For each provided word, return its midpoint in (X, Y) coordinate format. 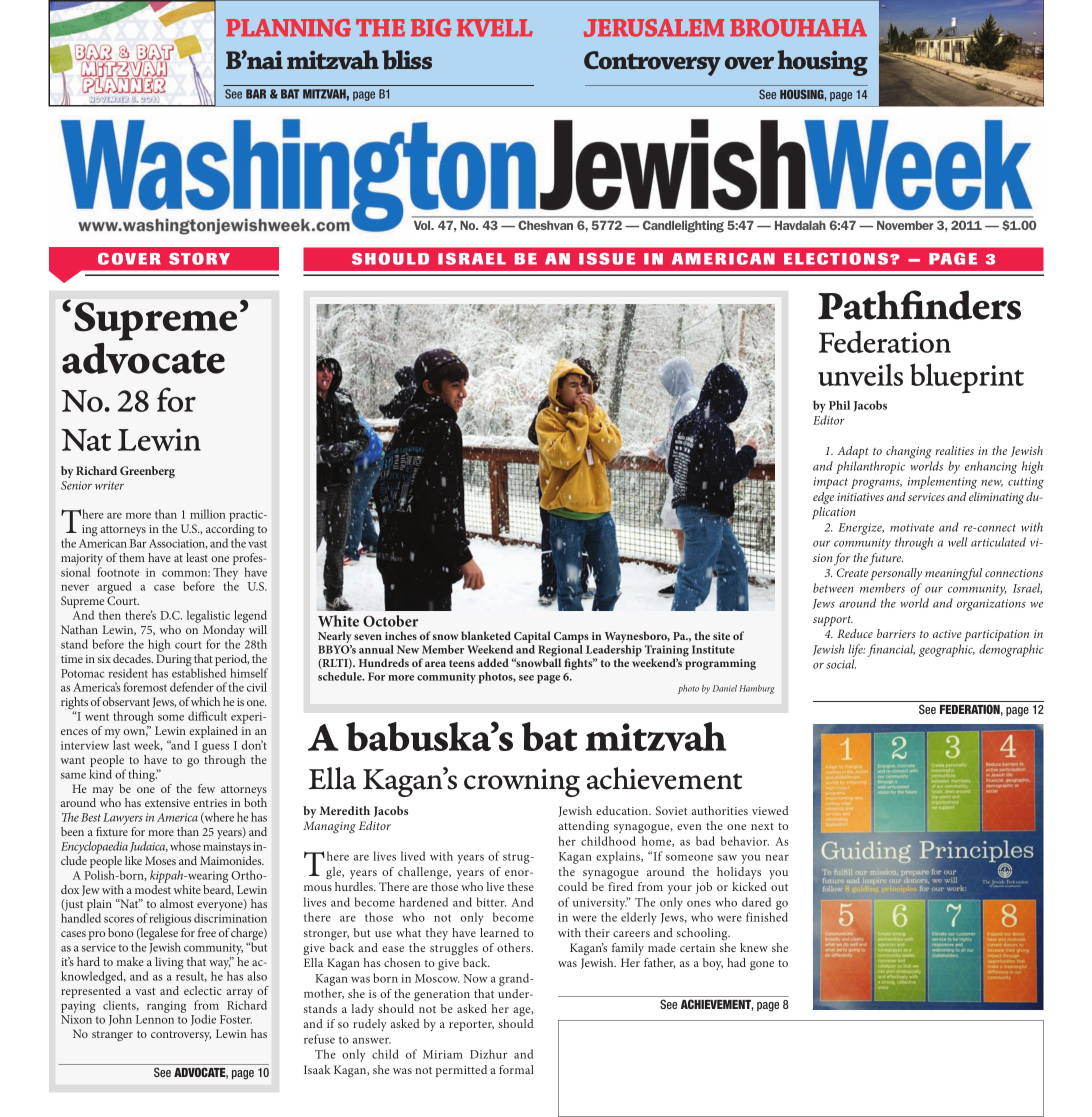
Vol (423, 225)
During (174, 661)
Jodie (203, 1020)
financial (891, 650)
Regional (560, 652)
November (905, 225)
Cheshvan (545, 225)
